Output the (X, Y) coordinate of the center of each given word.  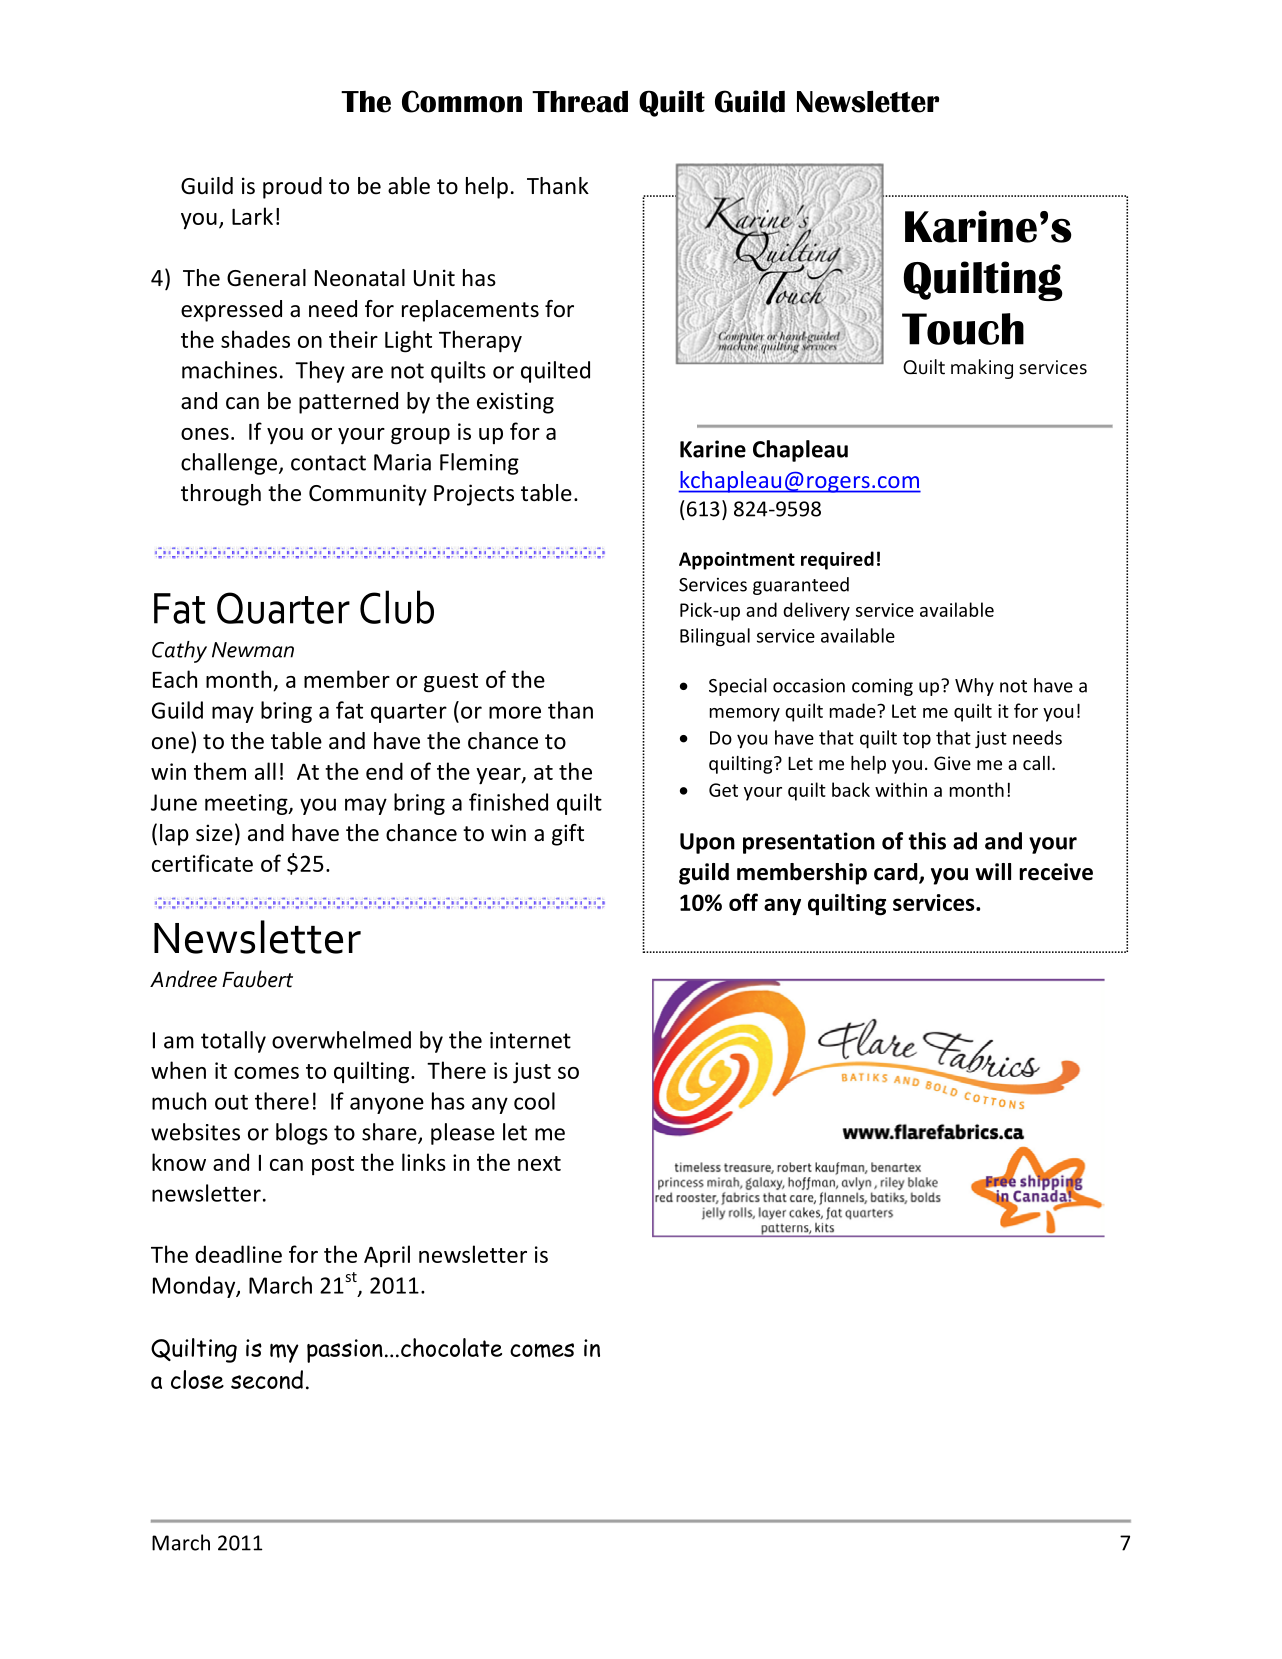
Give (952, 763)
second (267, 1379)
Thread (580, 101)
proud (292, 188)
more (515, 712)
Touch (963, 329)
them (220, 771)
